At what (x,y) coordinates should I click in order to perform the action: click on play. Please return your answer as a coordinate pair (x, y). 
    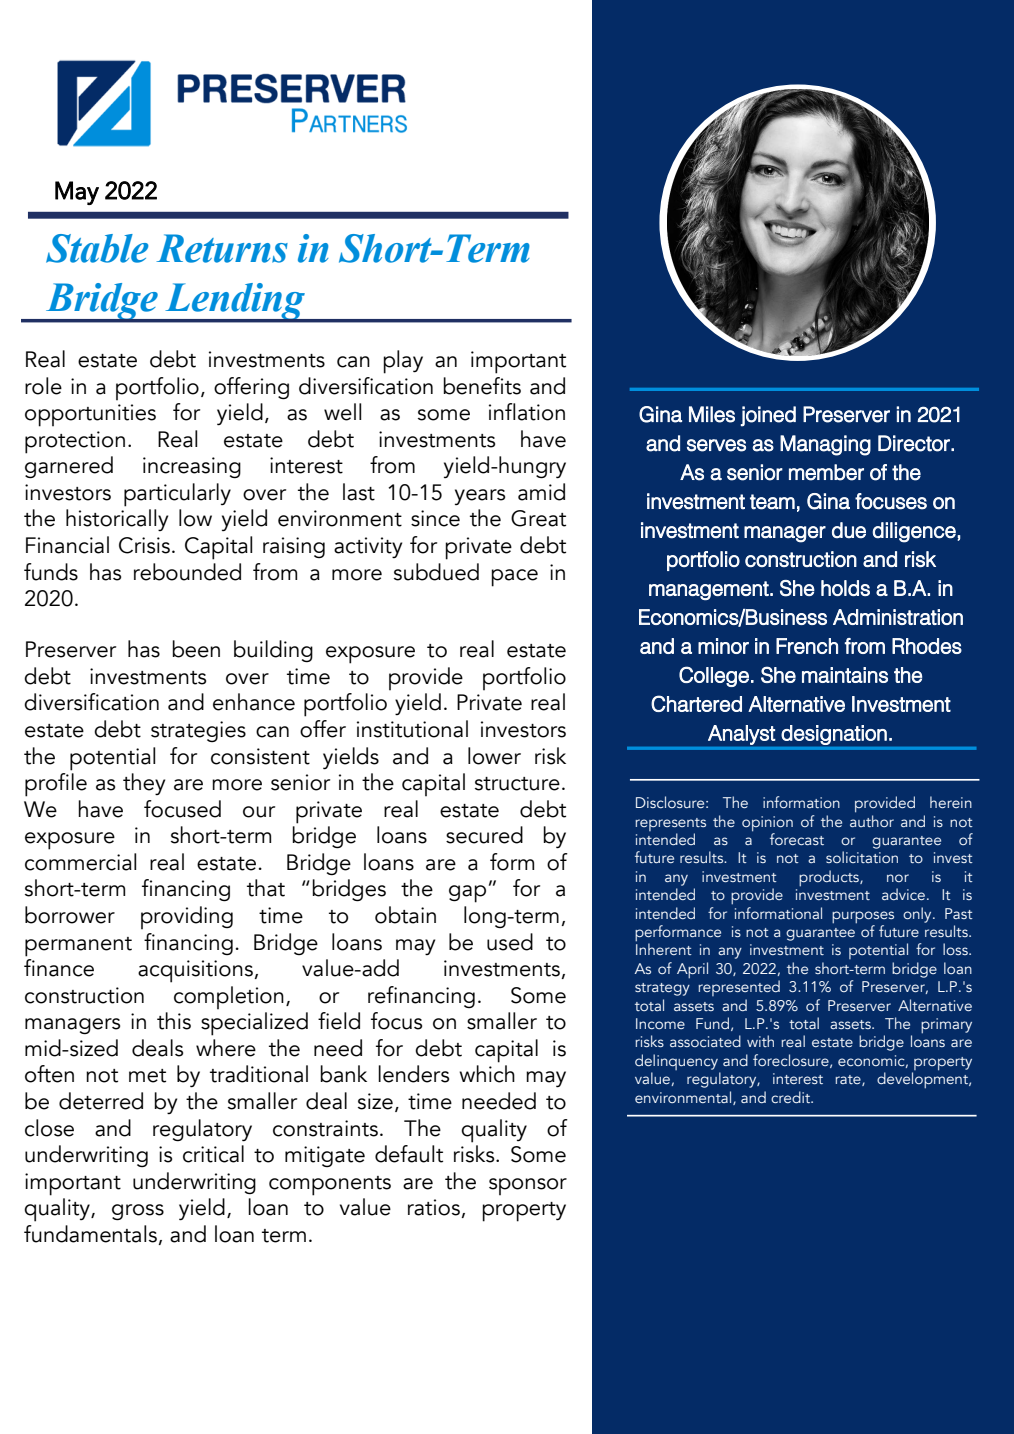
    Looking at the image, I should click on (403, 362).
